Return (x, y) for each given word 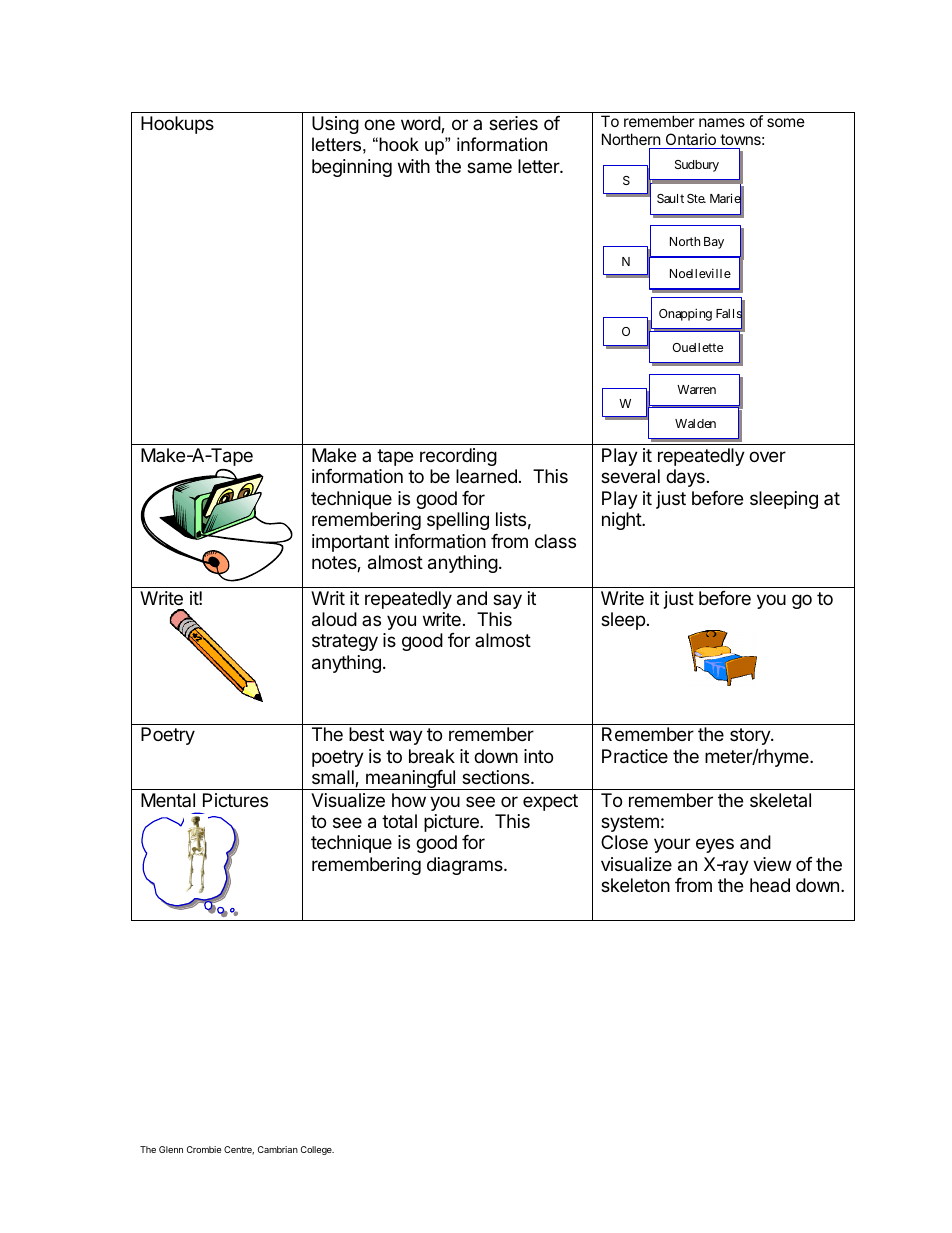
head (770, 885)
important (350, 543)
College (317, 1150)
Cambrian (278, 1149)
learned (486, 476)
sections (497, 777)
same (489, 168)
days (685, 478)
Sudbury (697, 166)
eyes (715, 845)
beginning (352, 168)
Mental (168, 800)
